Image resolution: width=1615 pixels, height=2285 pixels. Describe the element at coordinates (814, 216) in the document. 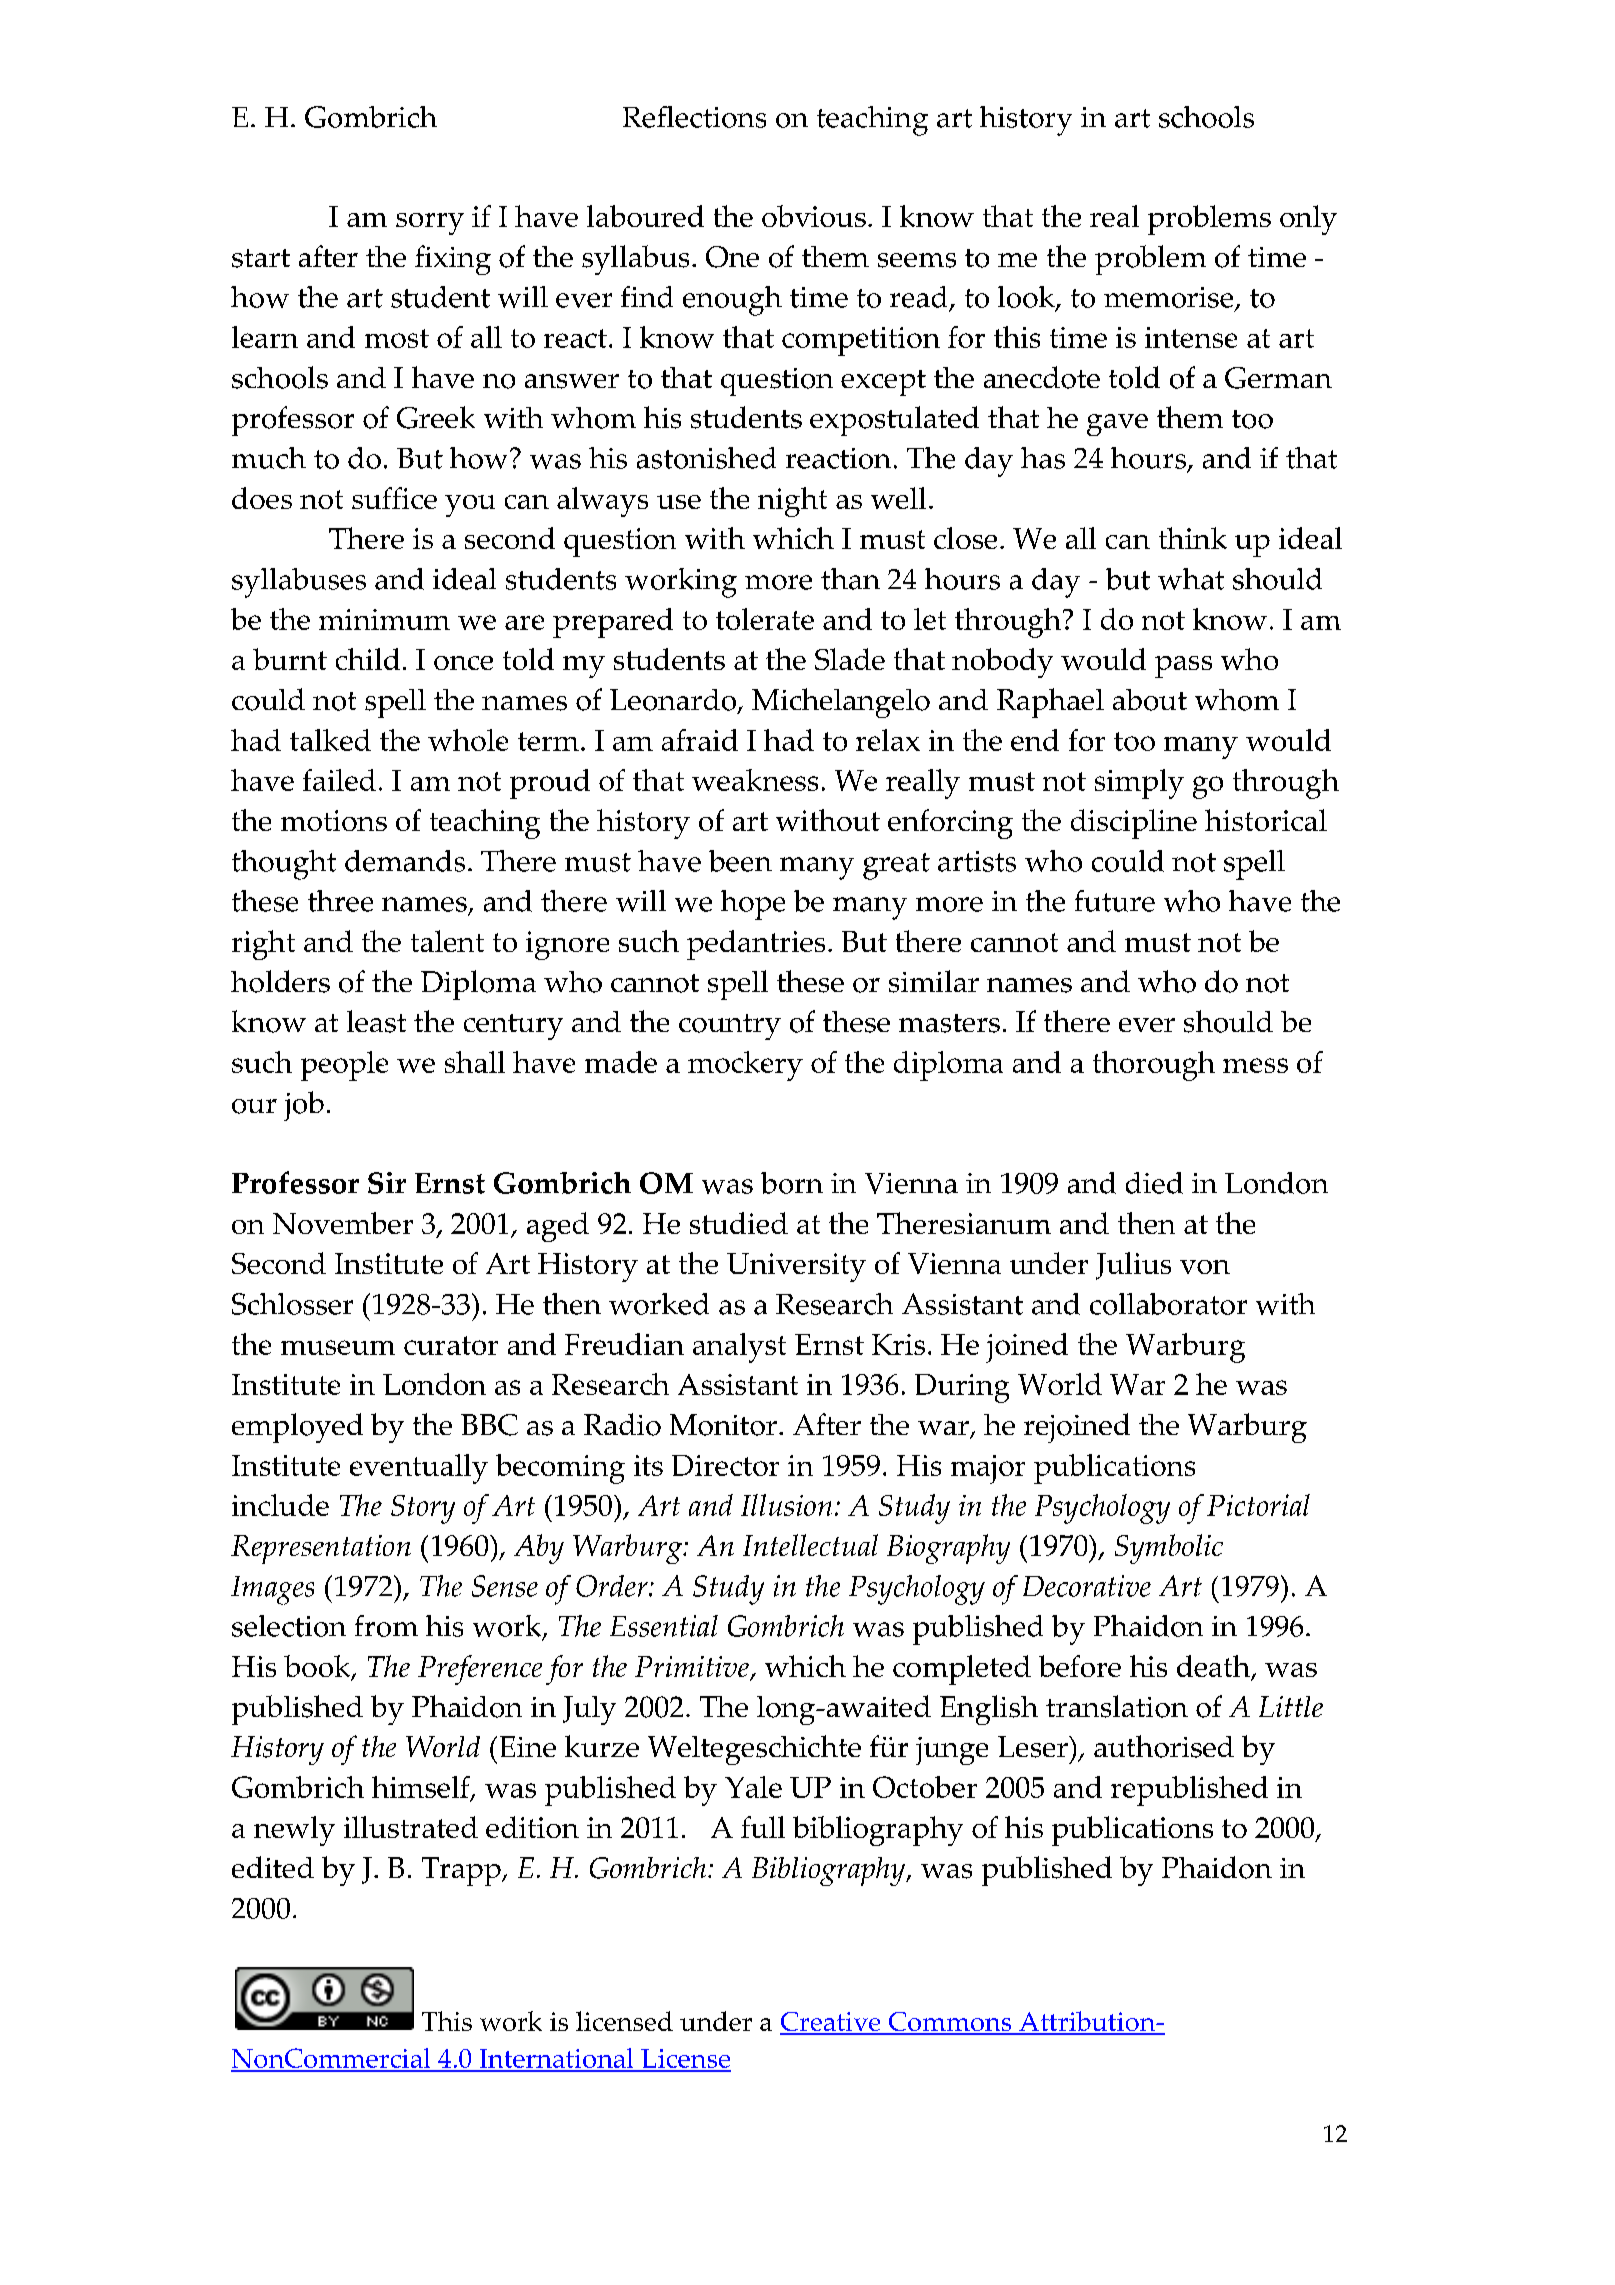

I see `obvious` at that location.
